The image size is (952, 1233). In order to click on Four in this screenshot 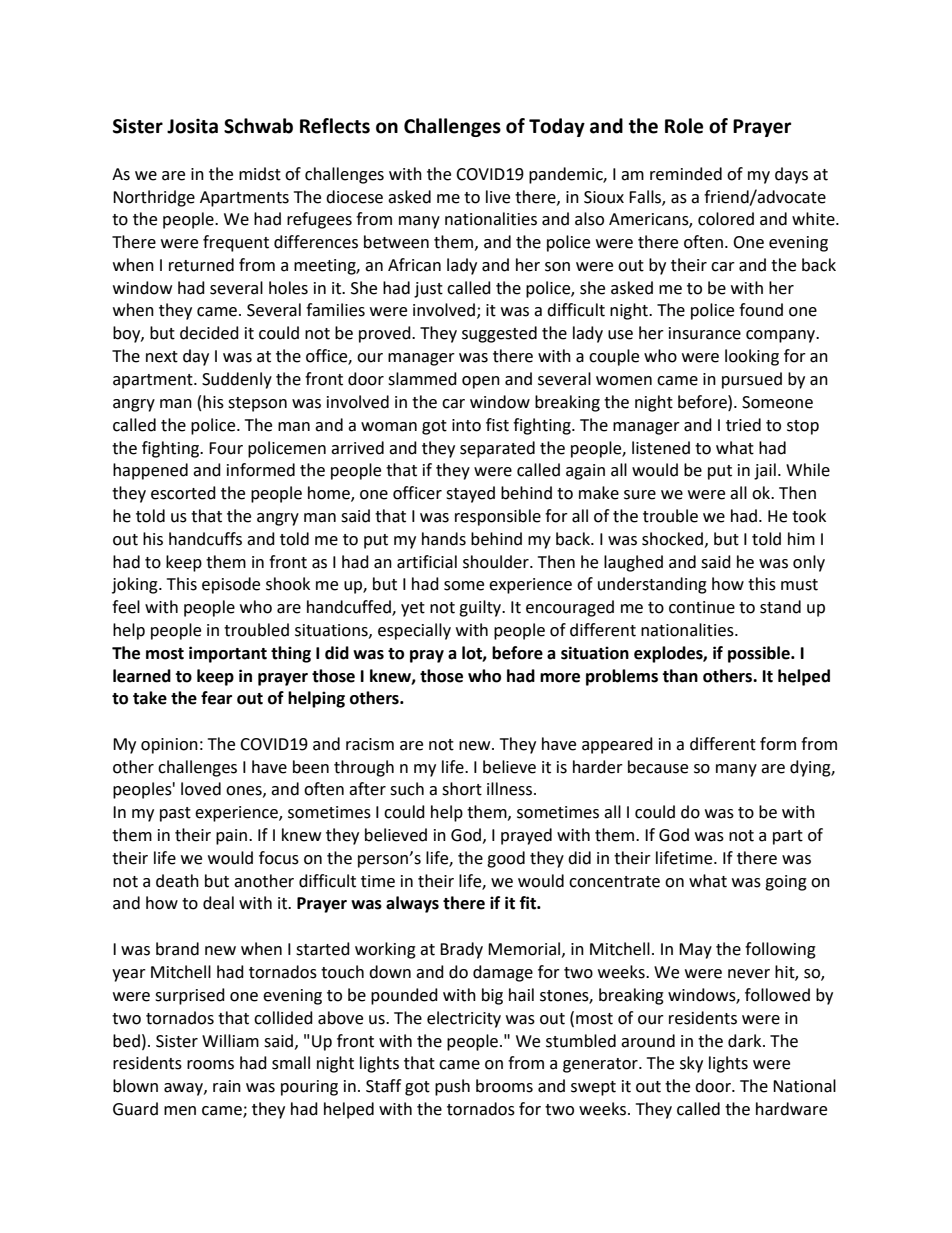, I will do `click(226, 448)`.
